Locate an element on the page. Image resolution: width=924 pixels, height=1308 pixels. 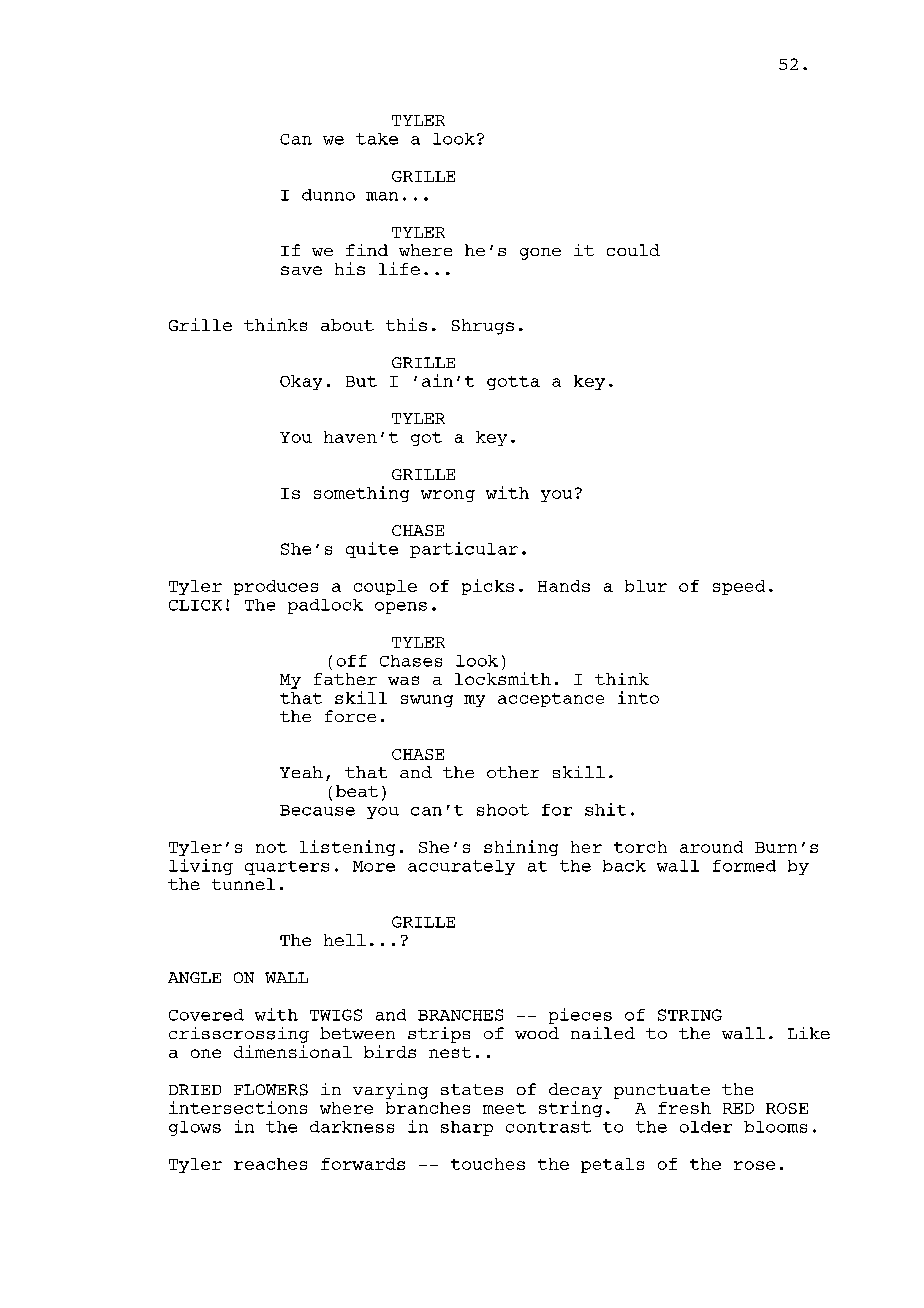
formed is located at coordinates (744, 866).
